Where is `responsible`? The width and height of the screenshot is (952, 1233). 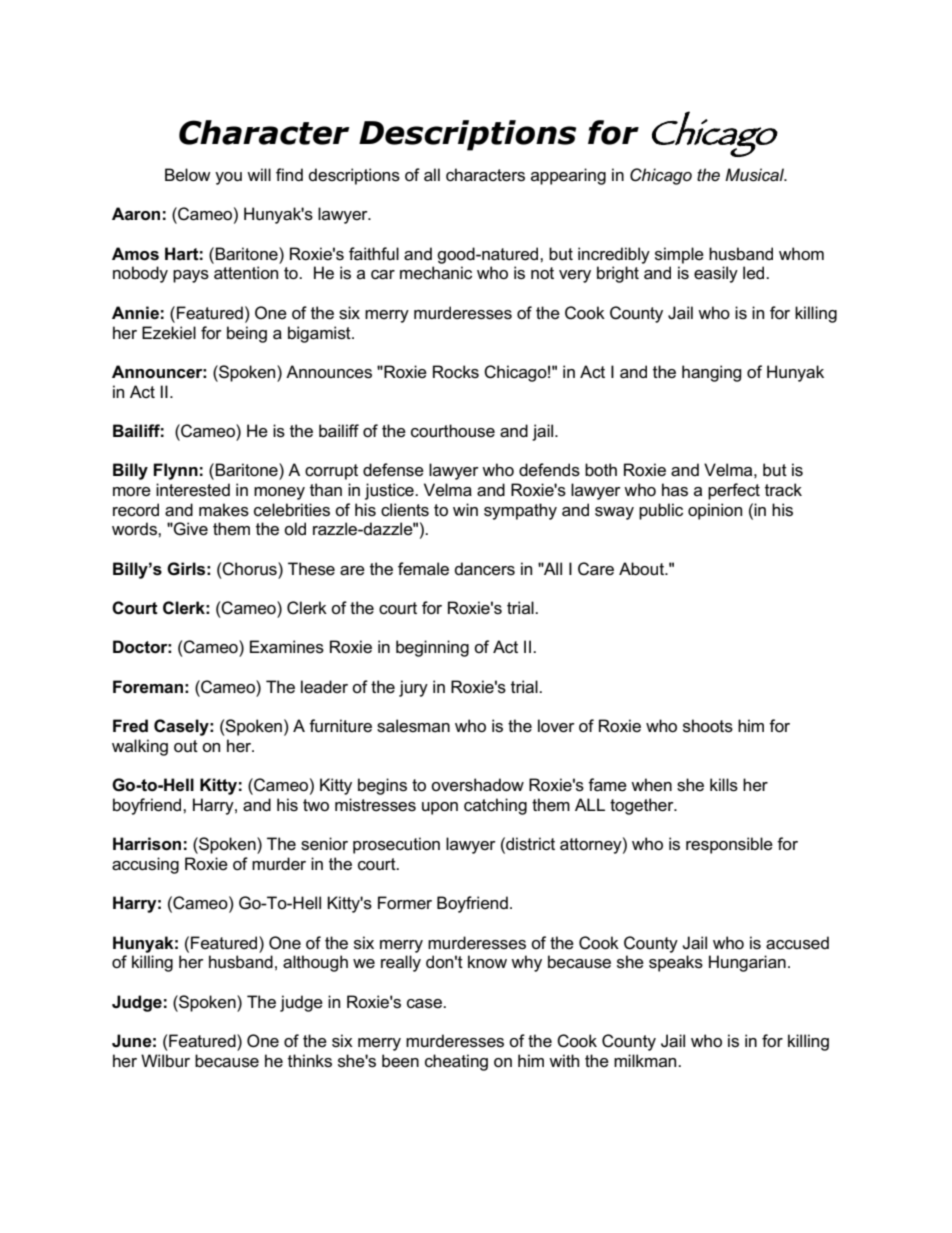
responsible is located at coordinates (729, 845).
